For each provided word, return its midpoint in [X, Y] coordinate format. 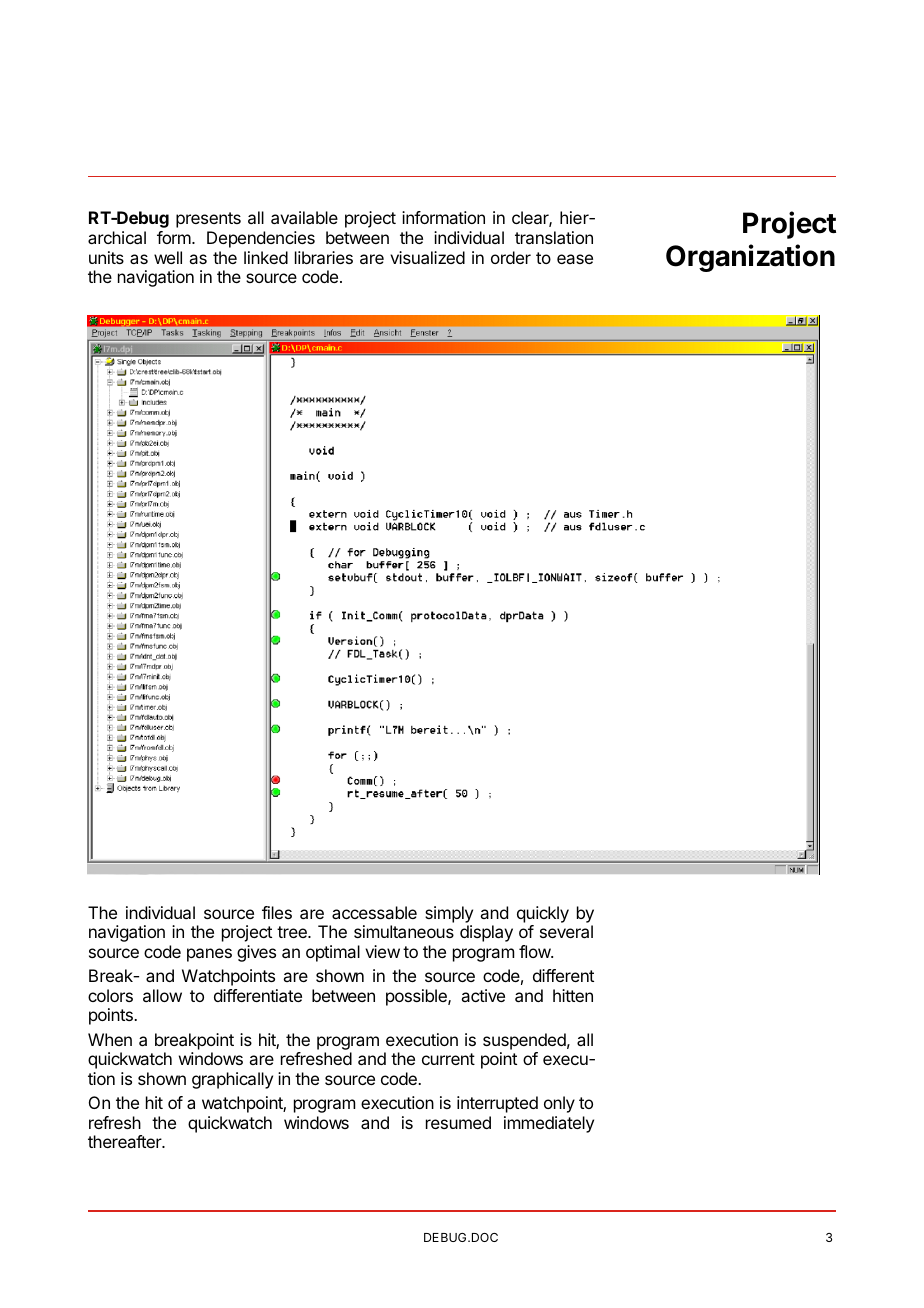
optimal [333, 953]
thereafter [125, 1141]
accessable [374, 912]
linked [266, 257]
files [277, 912]
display [486, 933]
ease [575, 259]
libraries [324, 257]
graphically [232, 1080]
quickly [543, 914]
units [106, 257]
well [168, 257]
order [511, 257]
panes [209, 955]
